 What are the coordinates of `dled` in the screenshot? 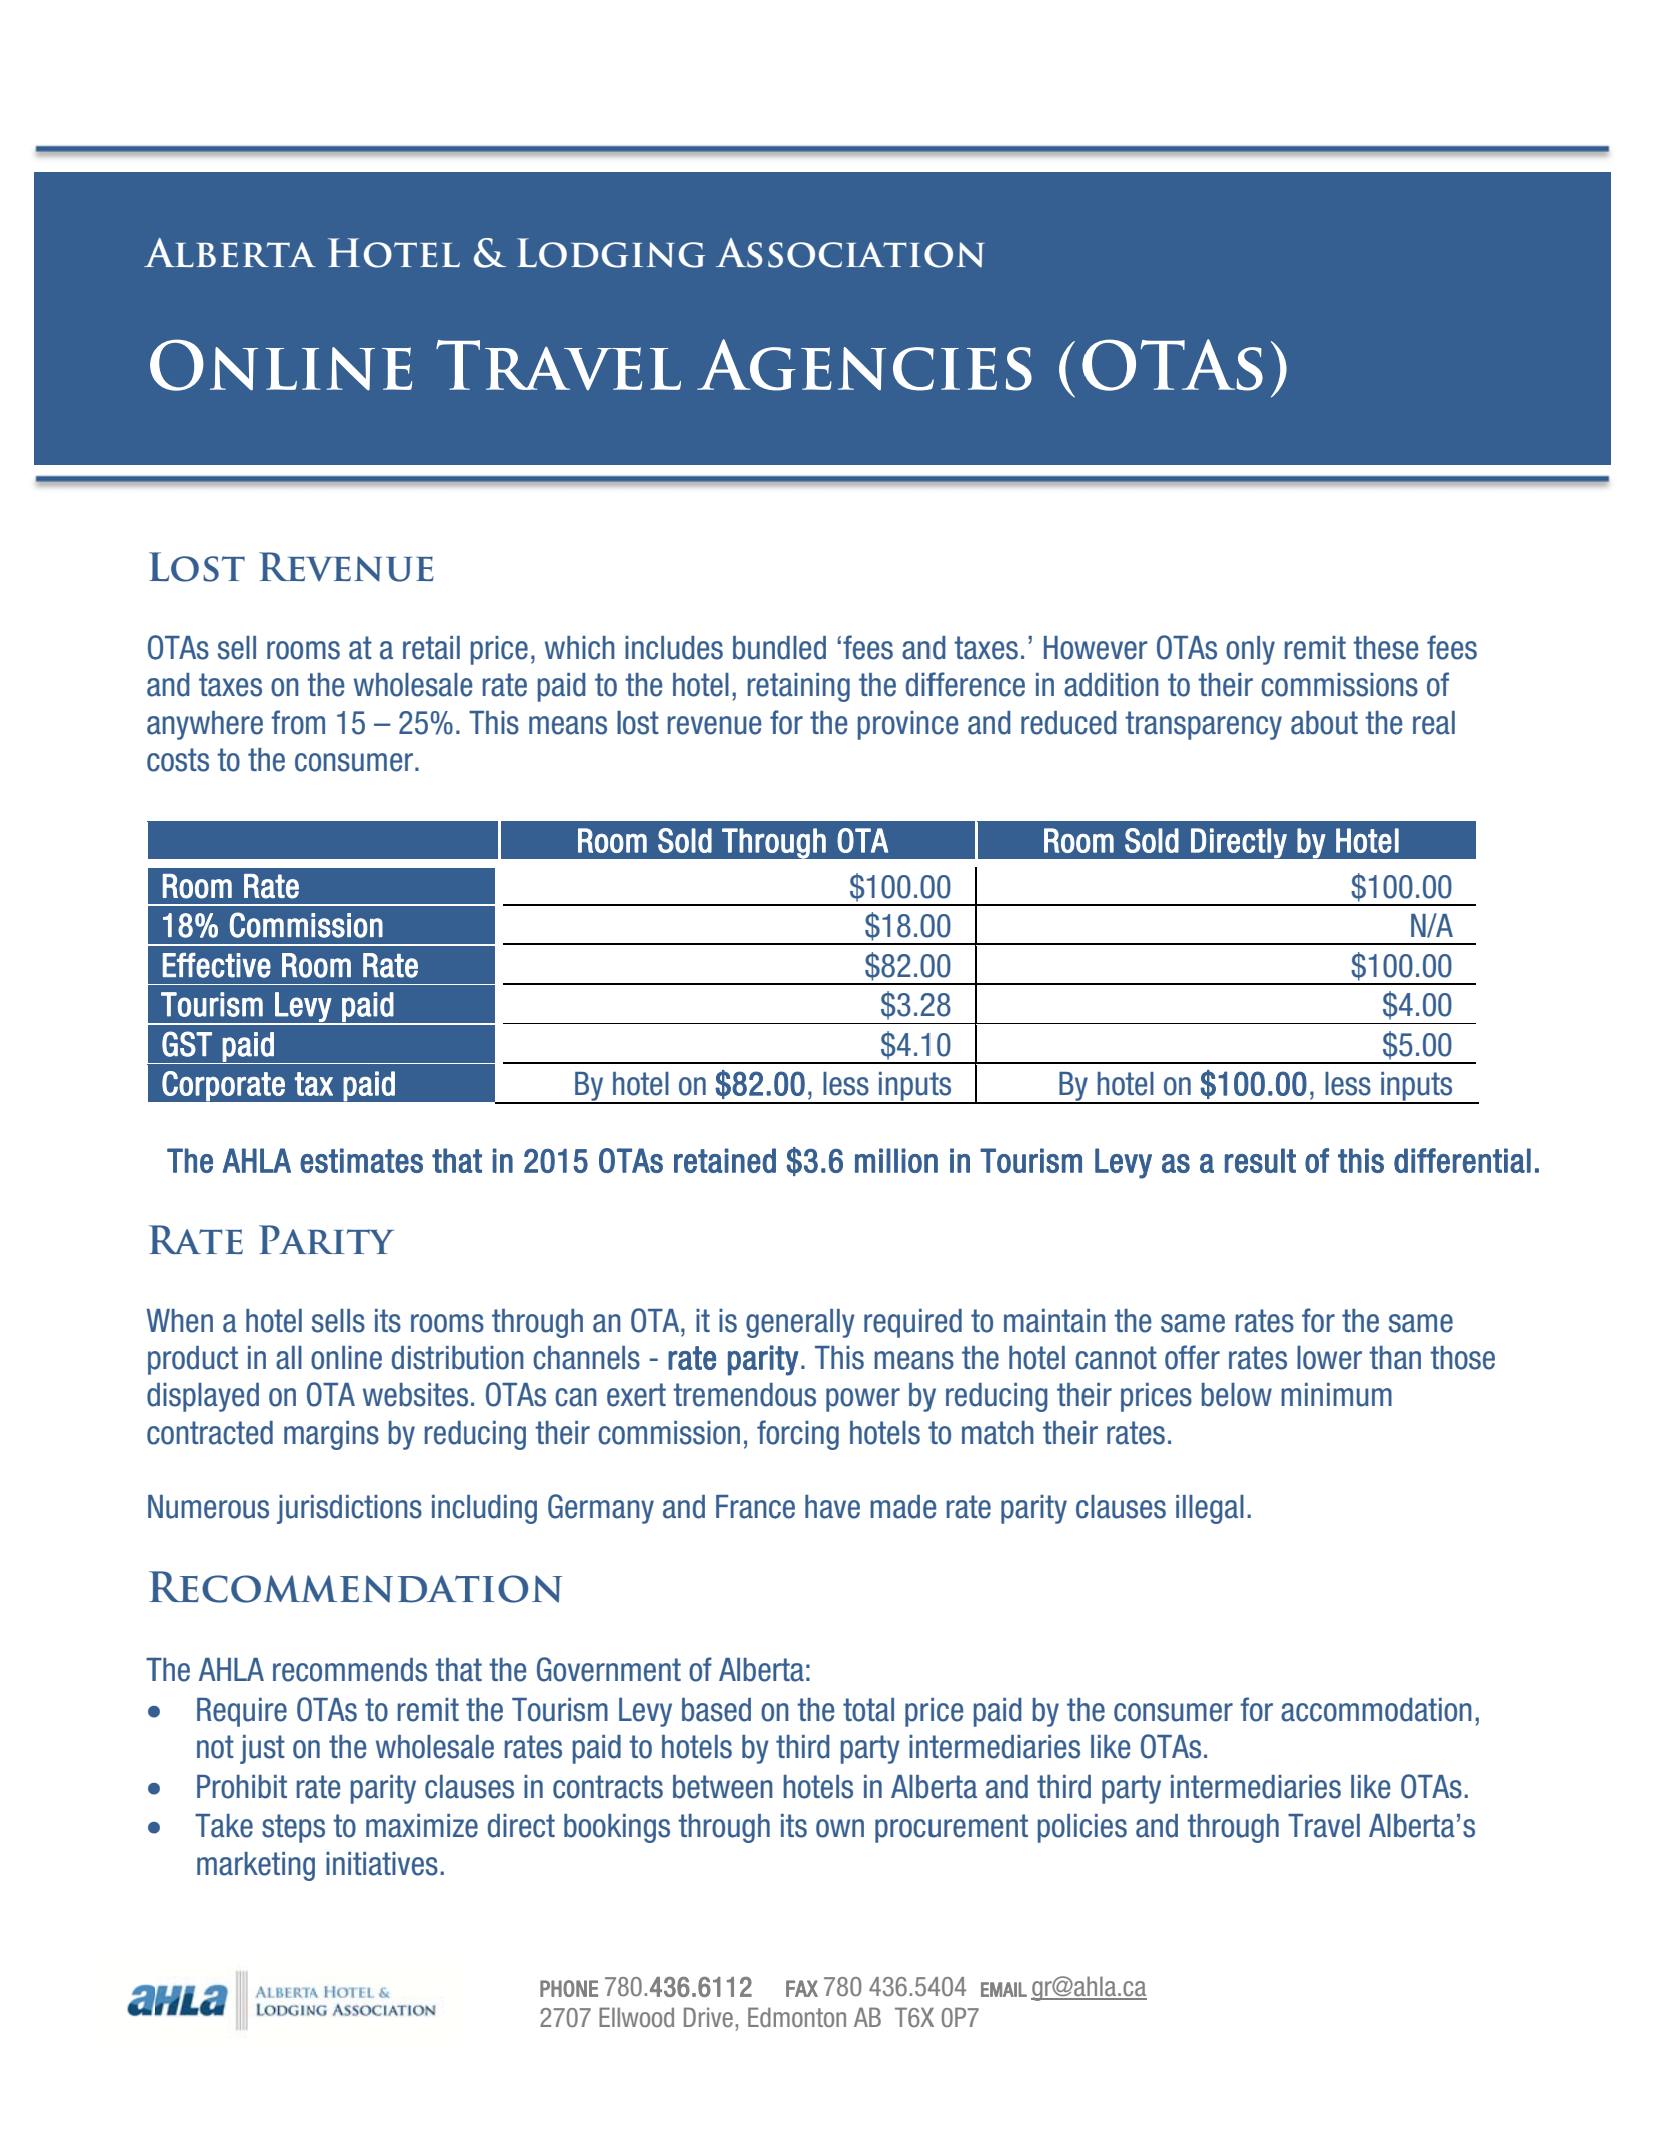 It's located at (801, 648).
